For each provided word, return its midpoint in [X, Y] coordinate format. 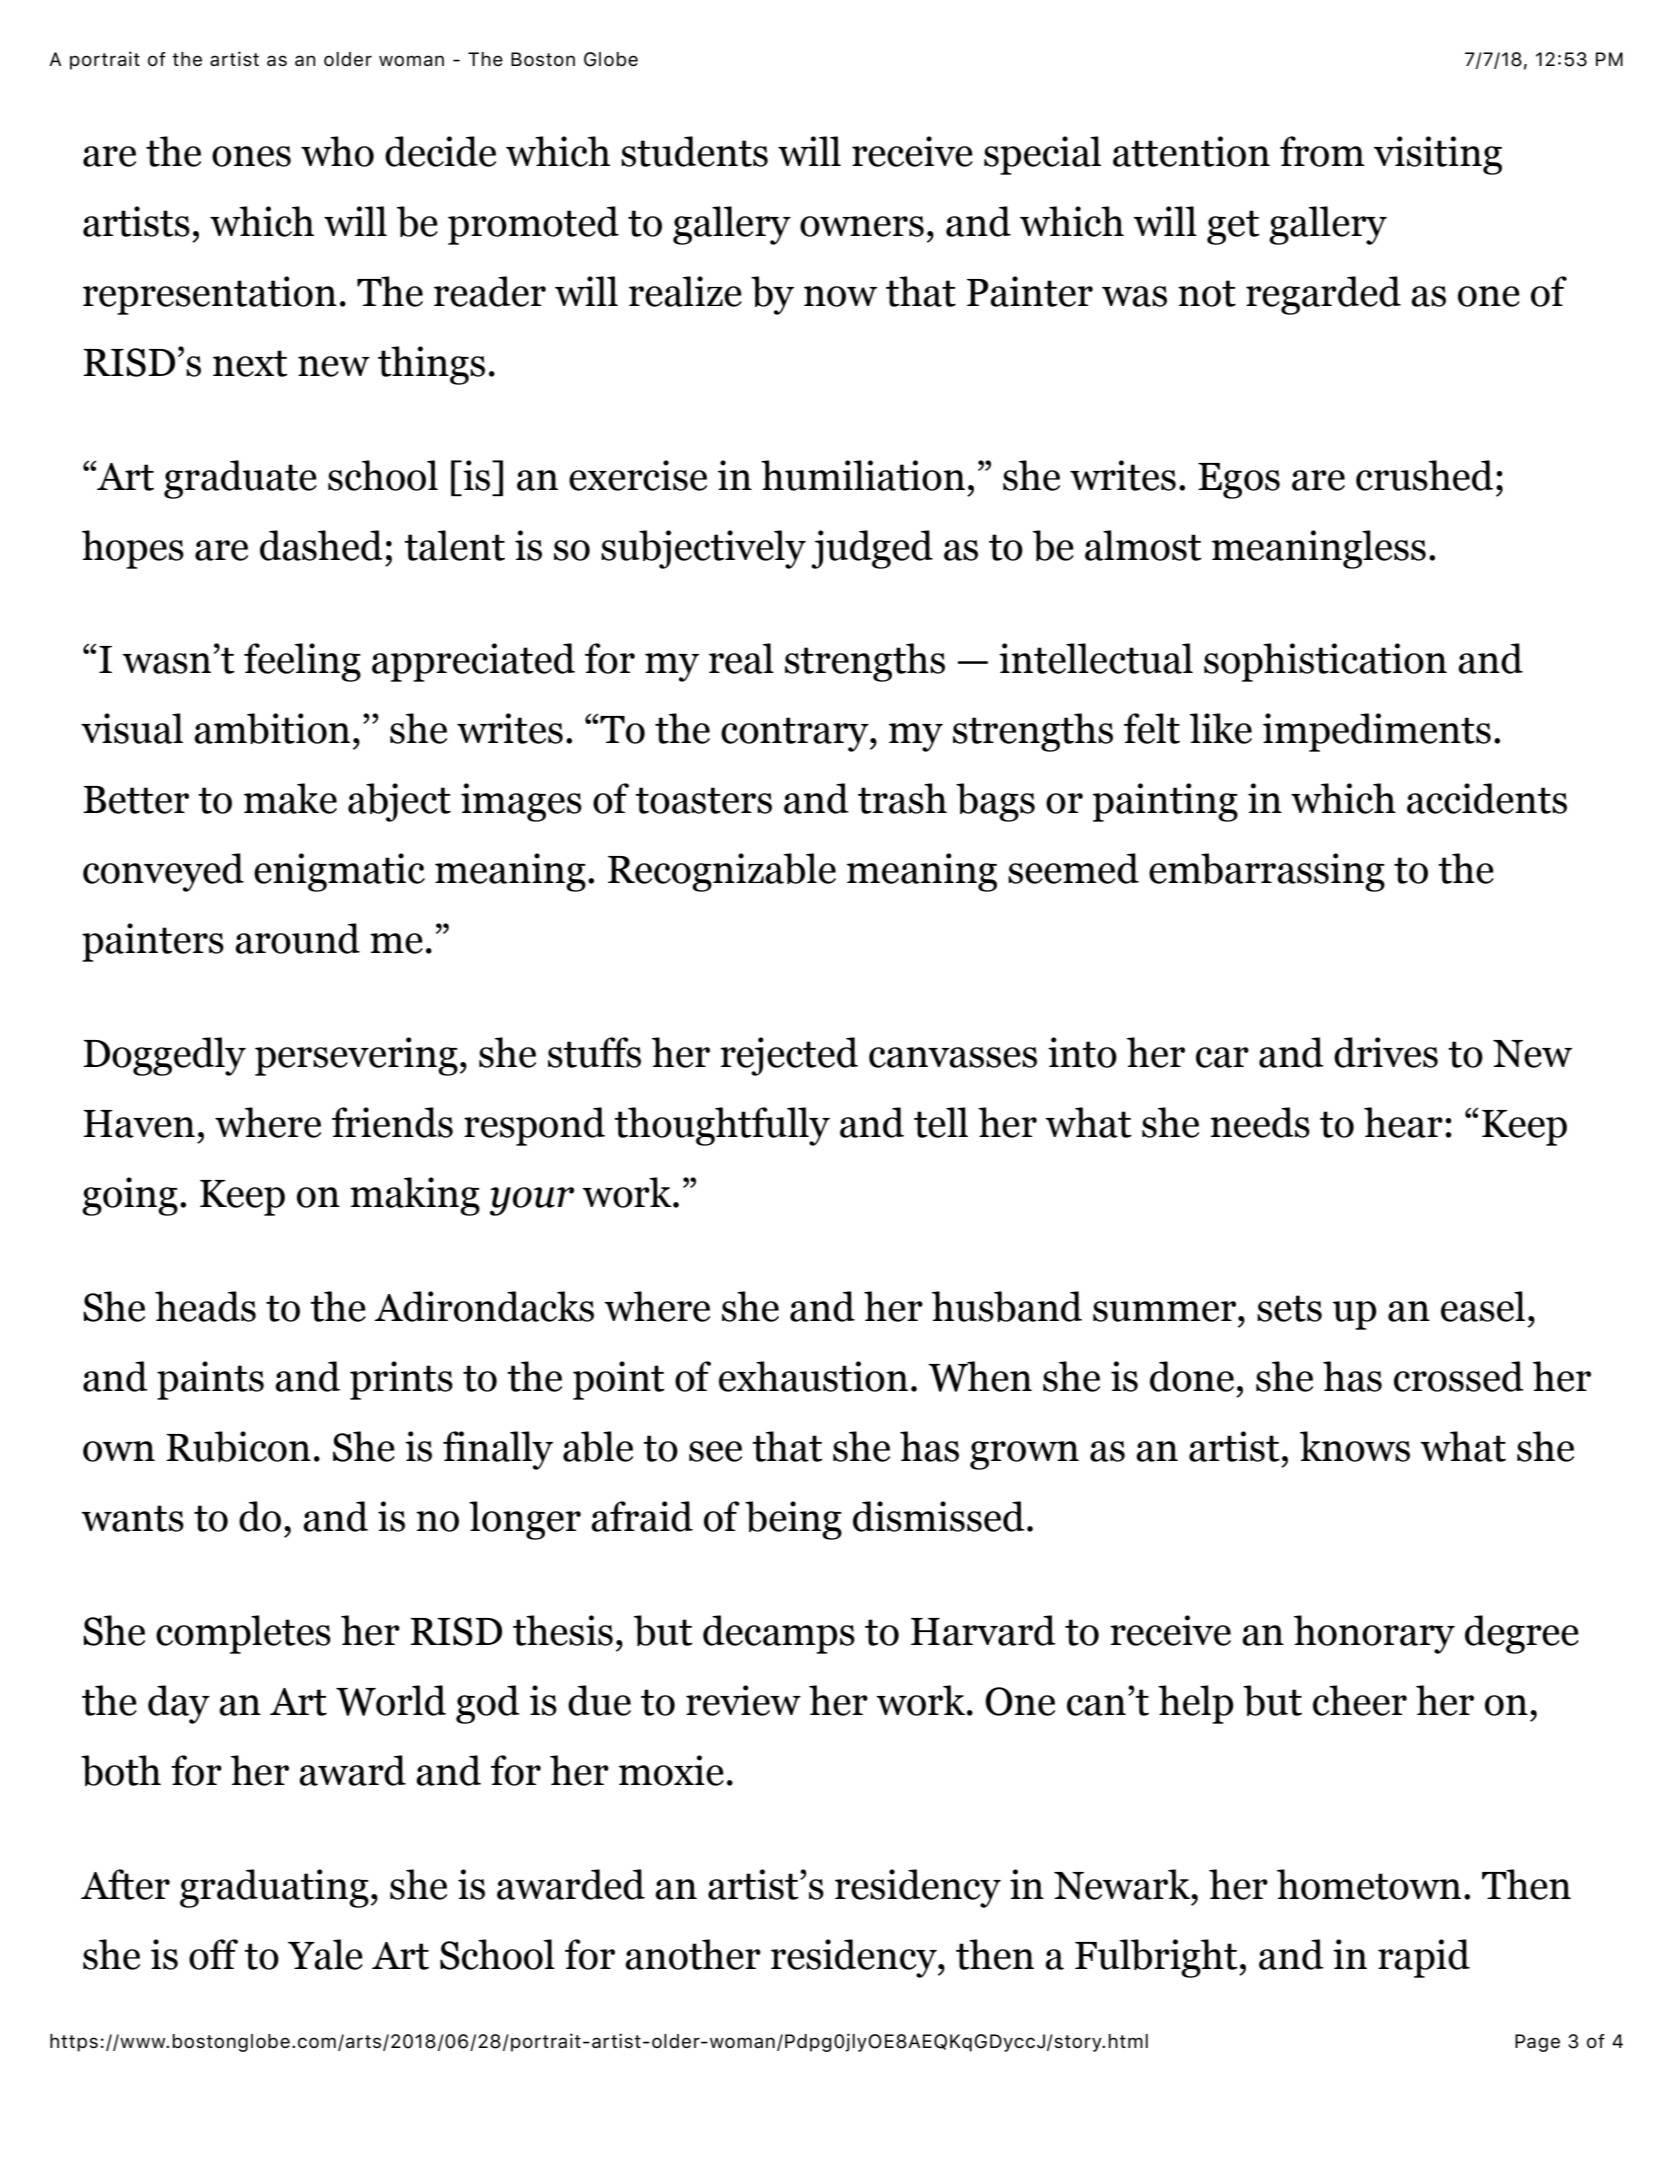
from [1322, 151]
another [693, 1954]
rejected [789, 1056]
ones [251, 156]
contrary [796, 734]
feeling [302, 662]
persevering [356, 1056]
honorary [1374, 1634]
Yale [325, 1954]
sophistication [1325, 662]
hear [1403, 1122]
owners [862, 226]
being [793, 1520]
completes [243, 1634]
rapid [1424, 1958]
